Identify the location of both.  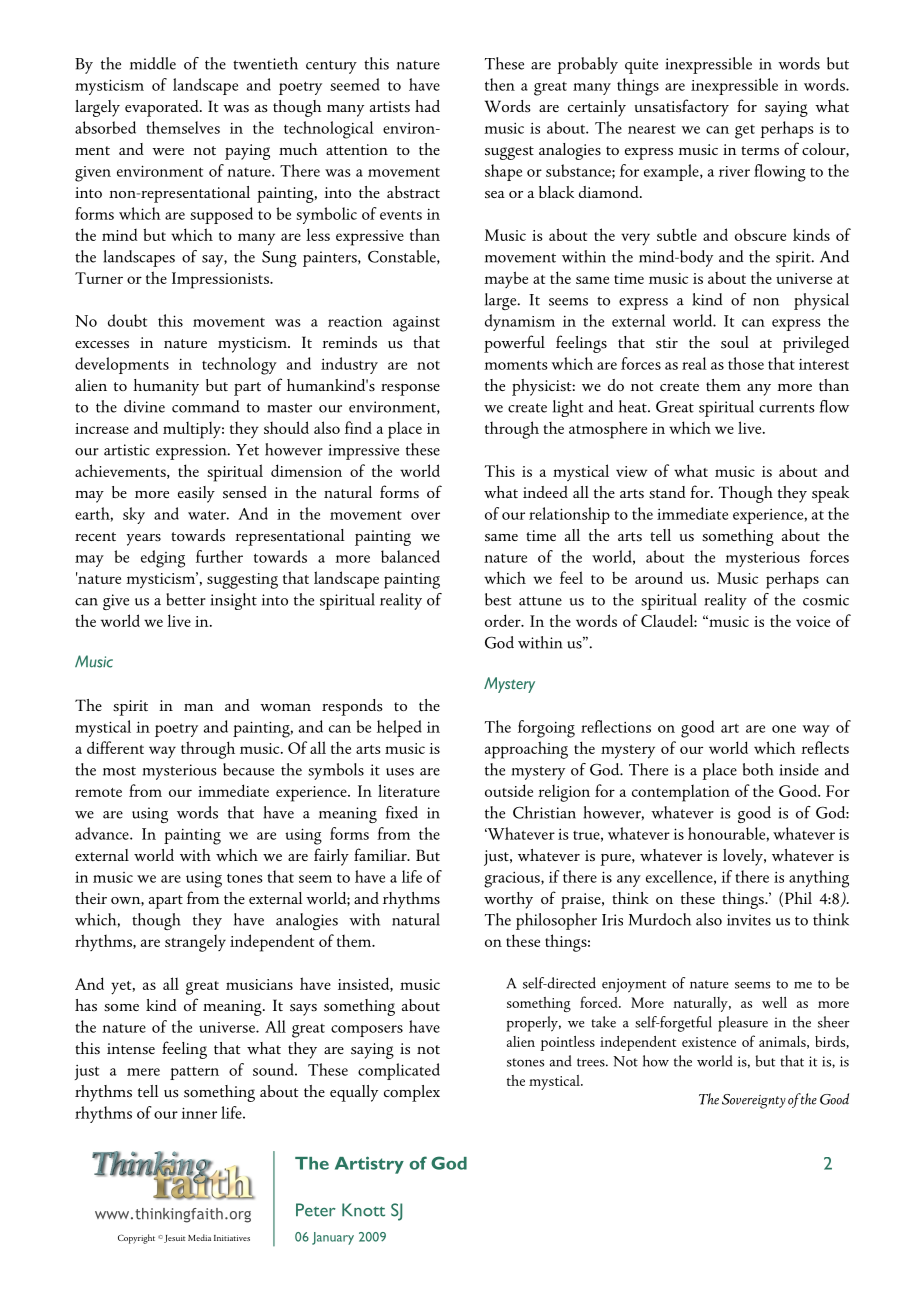
(758, 769).
